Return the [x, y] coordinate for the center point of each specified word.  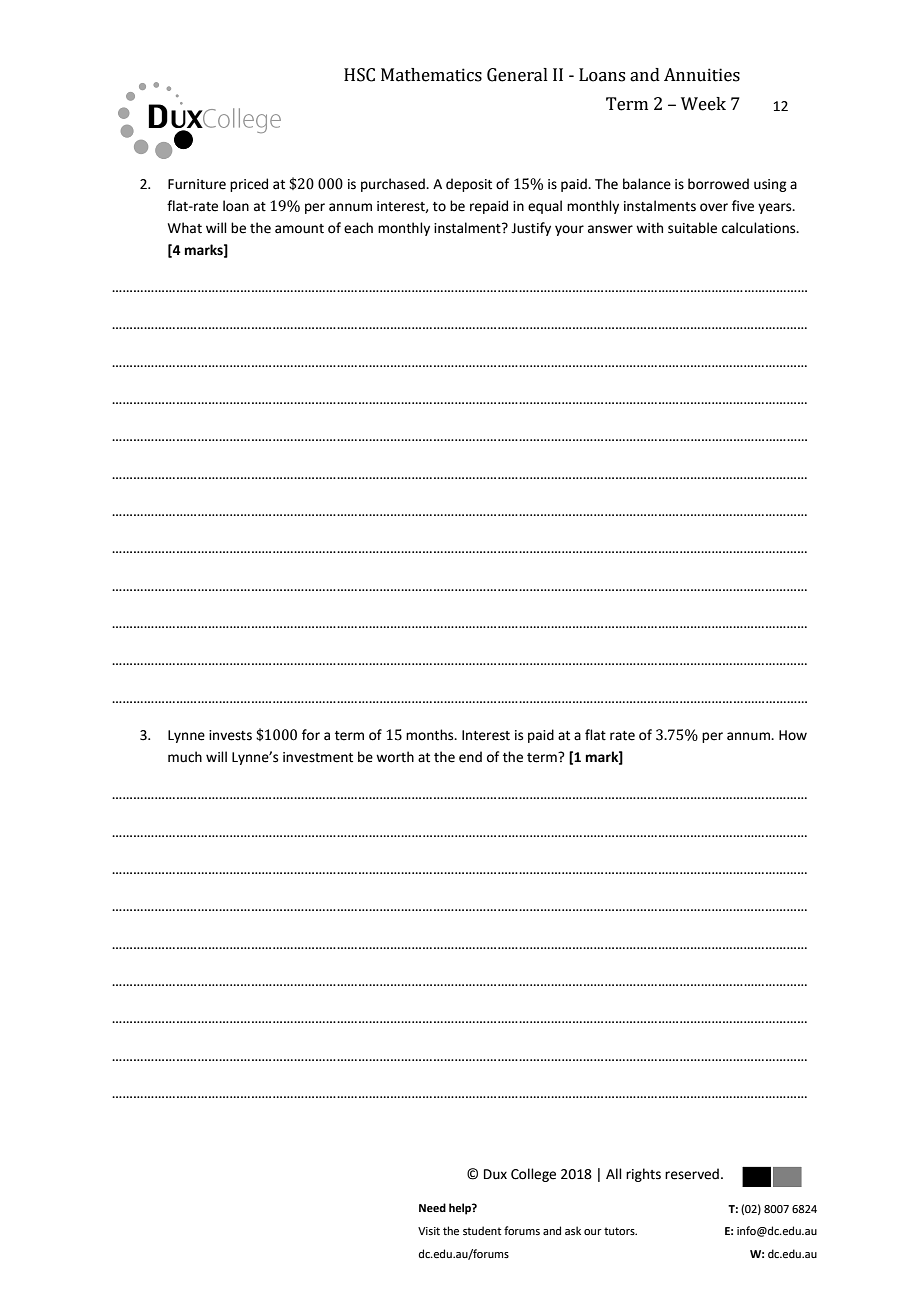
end [470, 757]
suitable [692, 228]
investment [318, 757]
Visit [429, 1231]
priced [249, 185]
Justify [531, 229]
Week [703, 104]
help [461, 1209]
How [793, 735]
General [517, 75]
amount [299, 229]
